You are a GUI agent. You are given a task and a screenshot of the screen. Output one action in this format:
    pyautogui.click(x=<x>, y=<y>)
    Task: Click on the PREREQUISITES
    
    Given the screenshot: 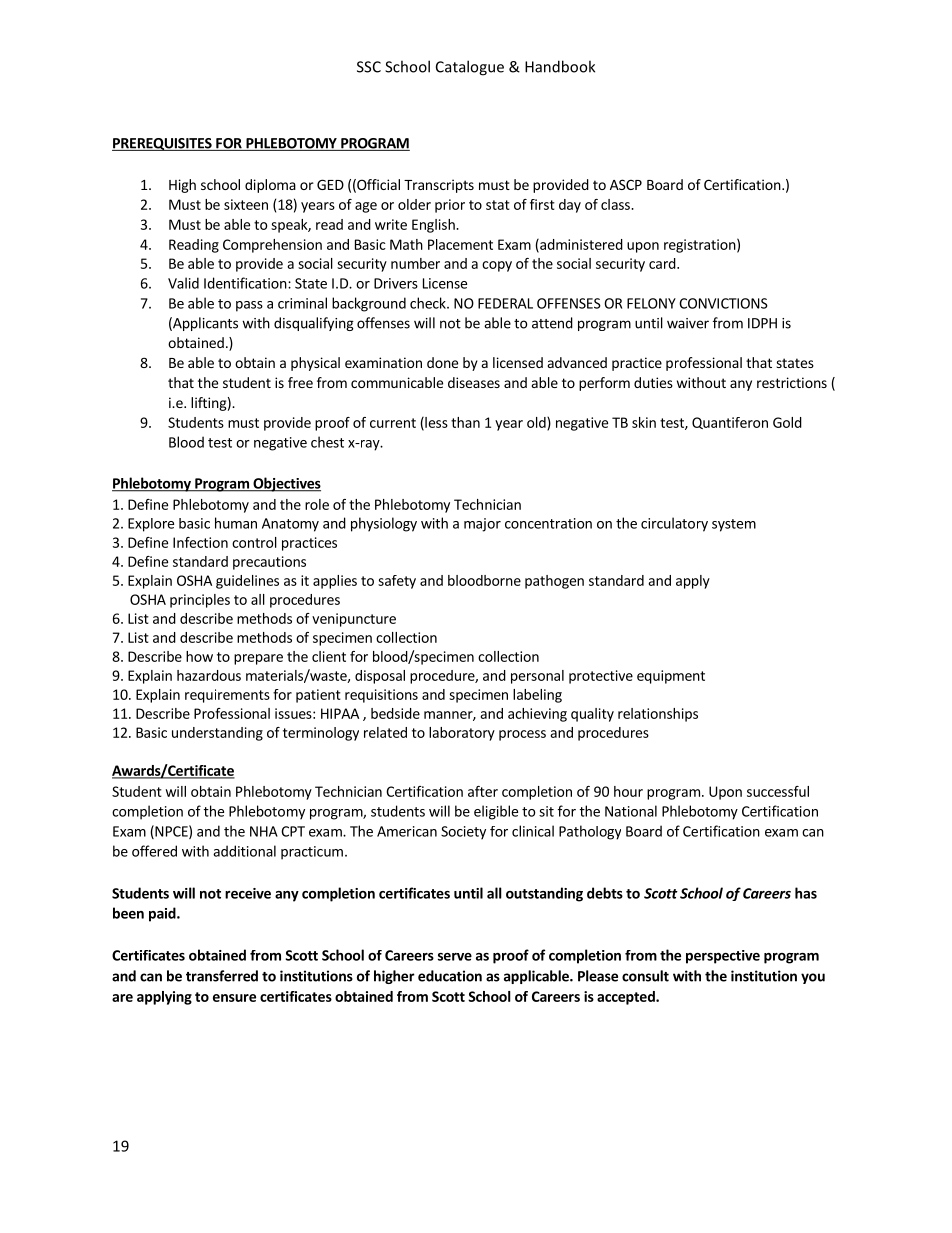 What is the action you would take?
    pyautogui.click(x=163, y=144)
